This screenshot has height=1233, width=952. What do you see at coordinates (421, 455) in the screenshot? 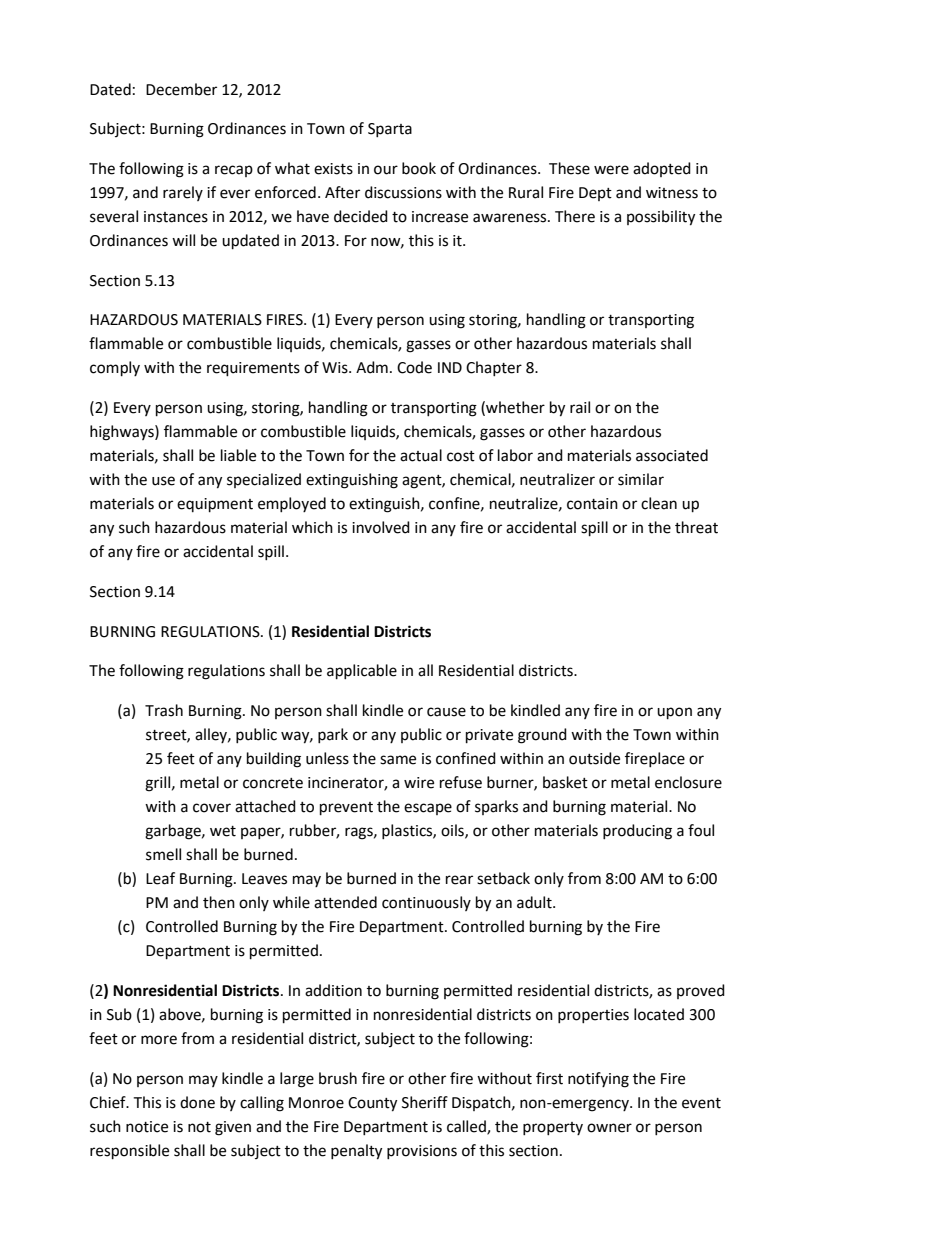
I see `actual` at bounding box center [421, 455].
